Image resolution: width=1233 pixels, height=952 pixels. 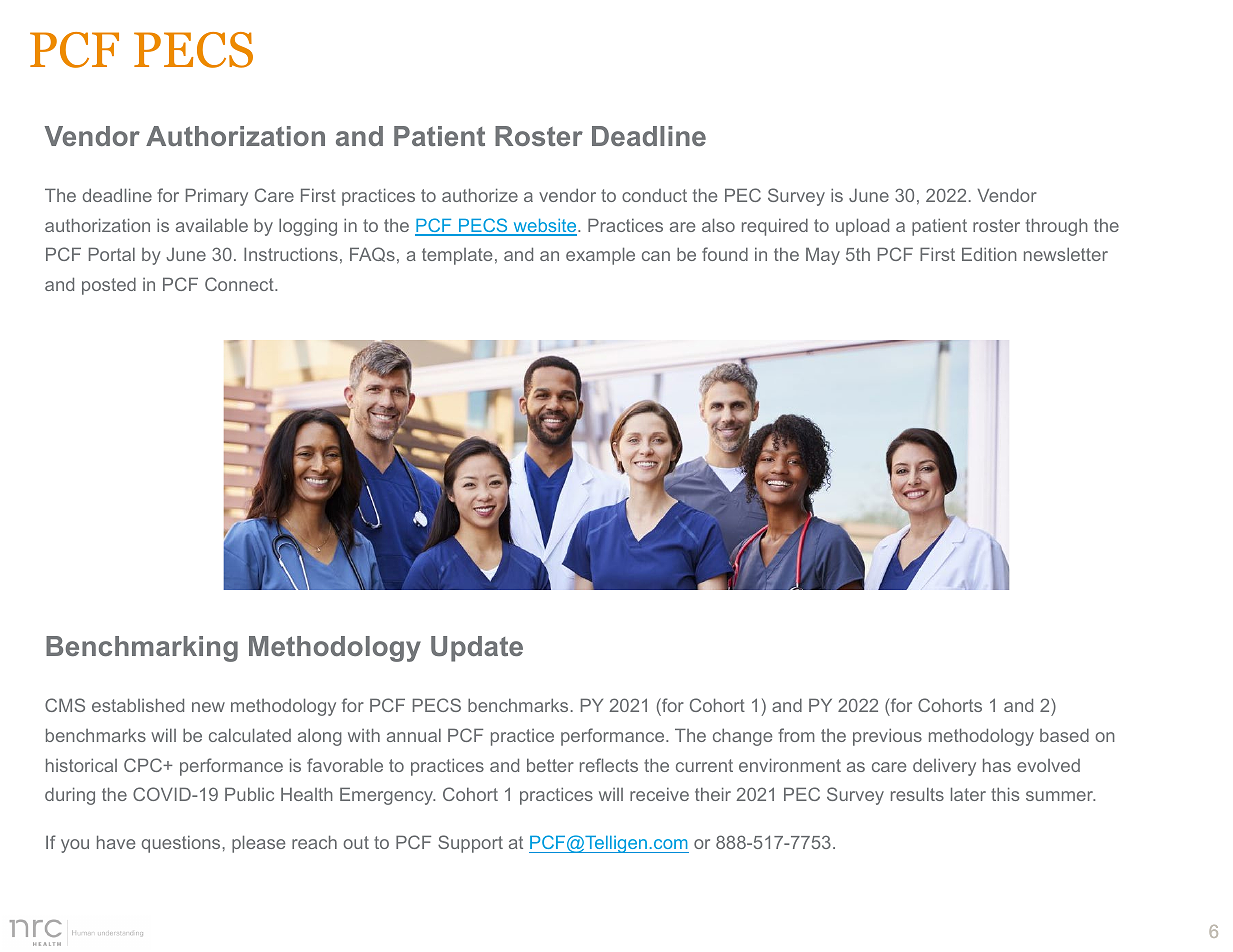 What do you see at coordinates (989, 254) in the image?
I see `Edition` at bounding box center [989, 254].
